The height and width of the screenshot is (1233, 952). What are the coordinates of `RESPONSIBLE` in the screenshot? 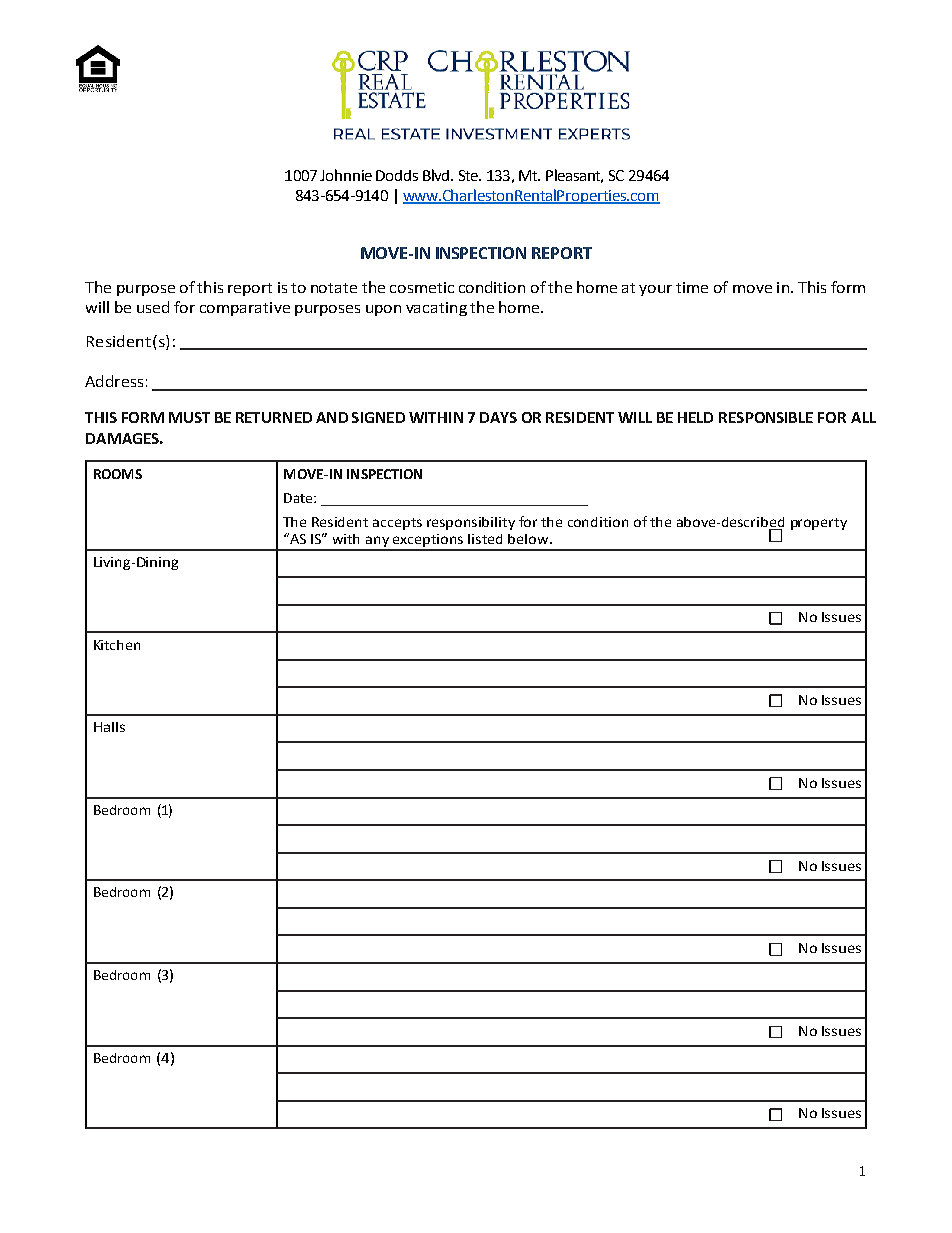 It's located at (766, 417).
